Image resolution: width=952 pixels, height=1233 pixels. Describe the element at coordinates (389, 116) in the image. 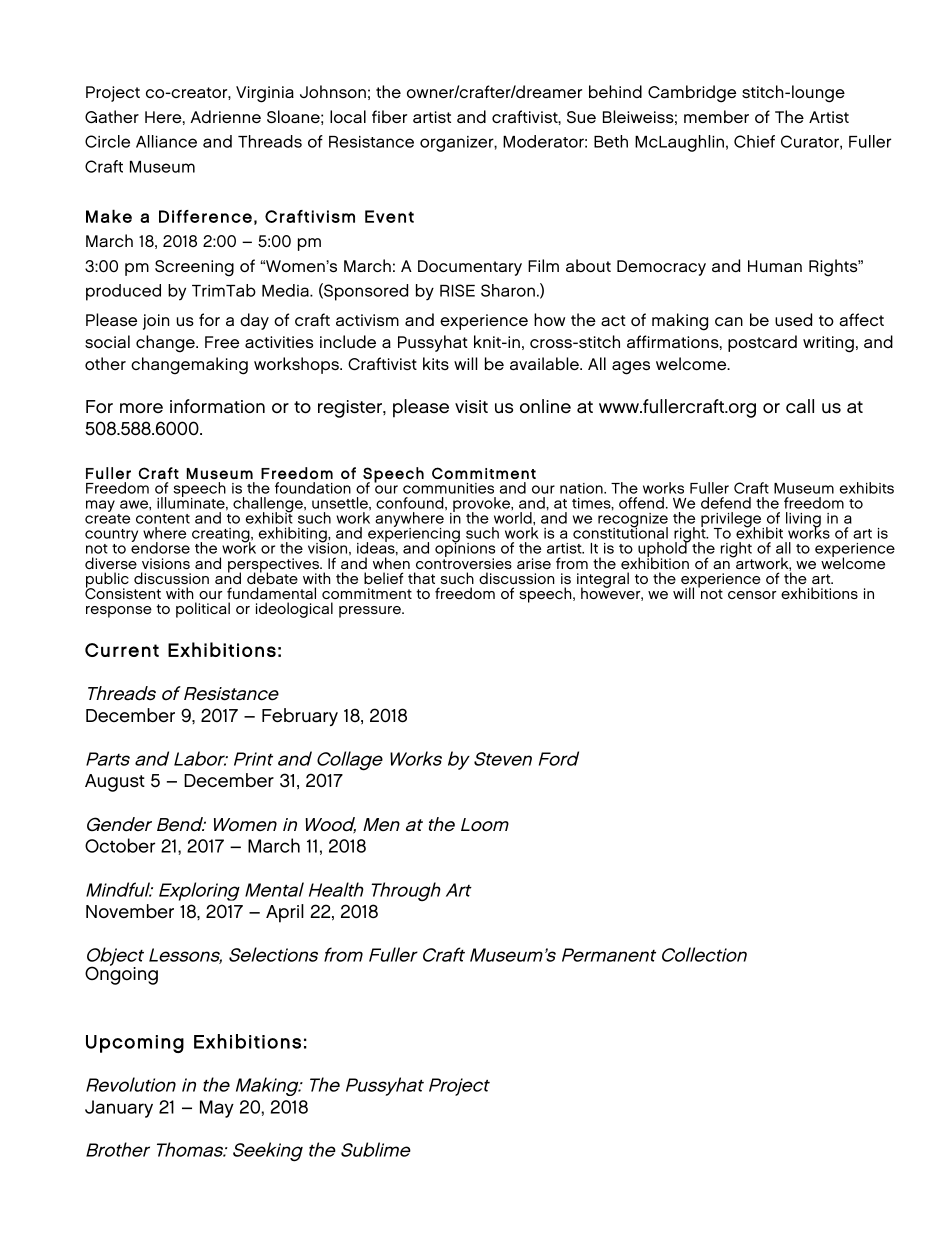

I see `fiber` at that location.
